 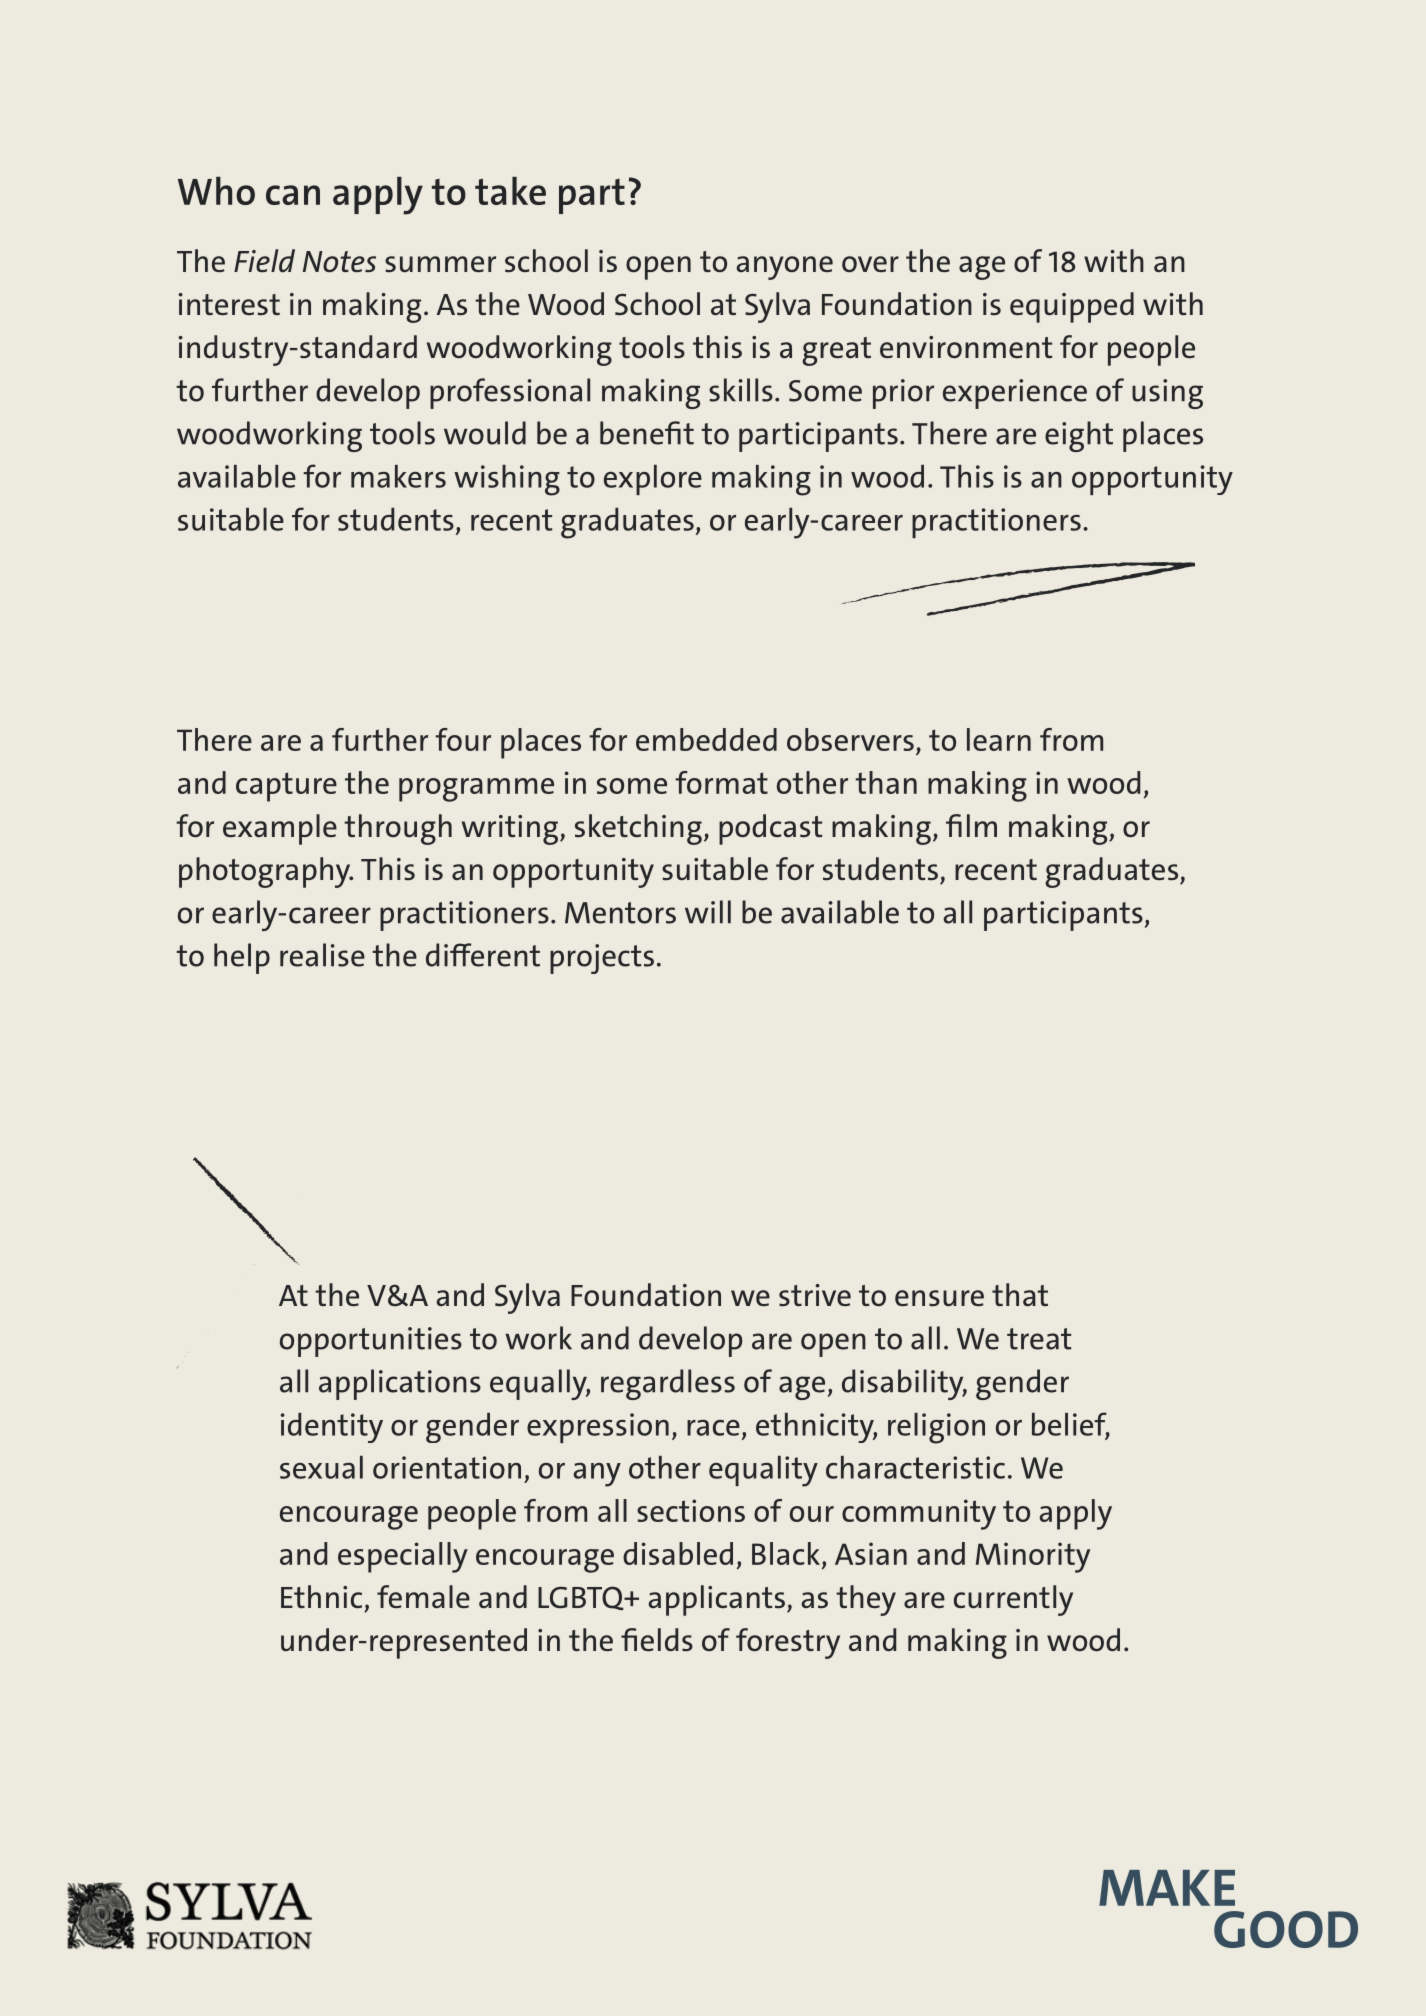 What do you see at coordinates (708, 912) in the document?
I see `will` at bounding box center [708, 912].
